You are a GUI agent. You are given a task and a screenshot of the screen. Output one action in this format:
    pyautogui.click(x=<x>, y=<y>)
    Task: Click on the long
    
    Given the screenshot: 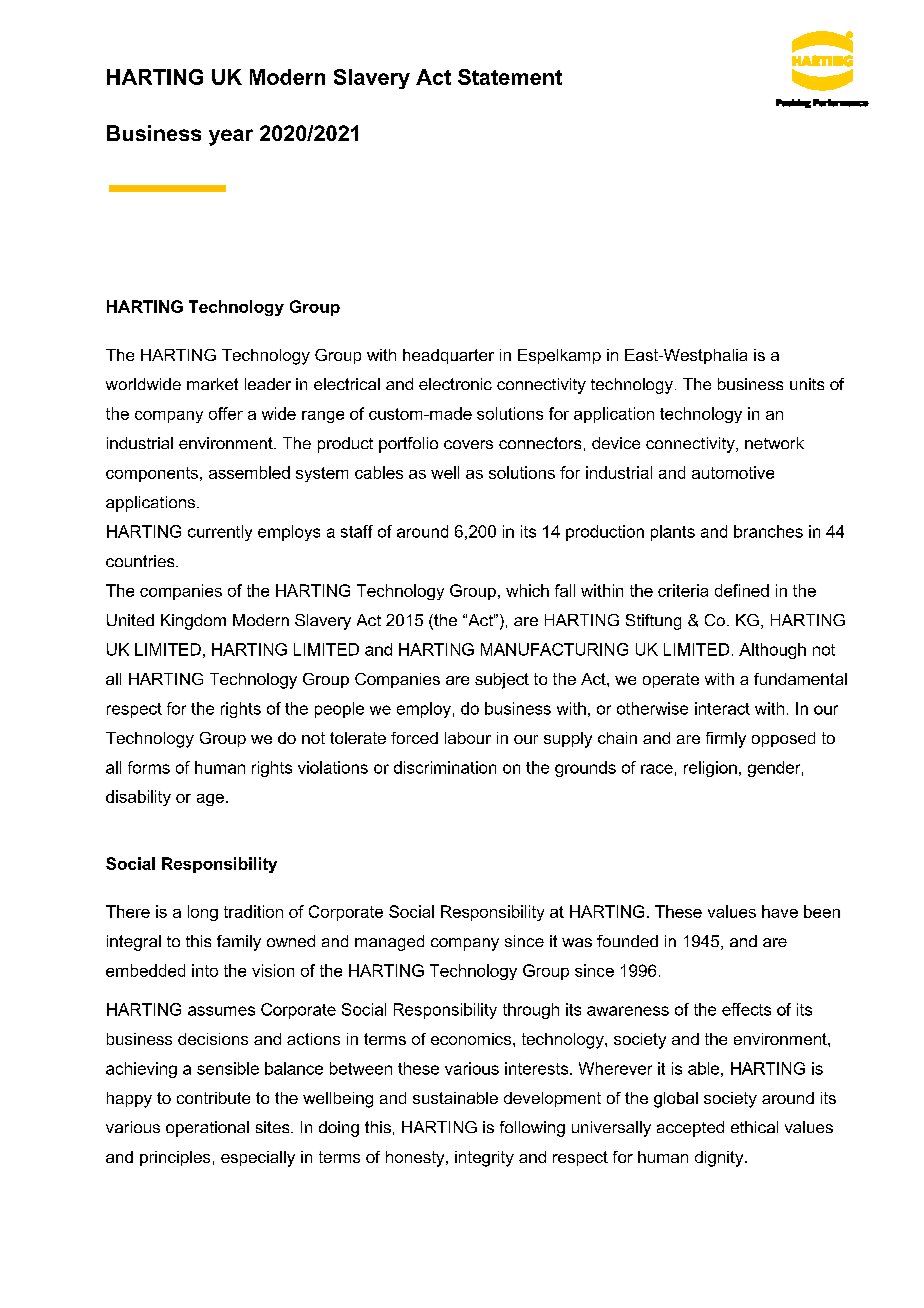 What is the action you would take?
    pyautogui.click(x=203, y=913)
